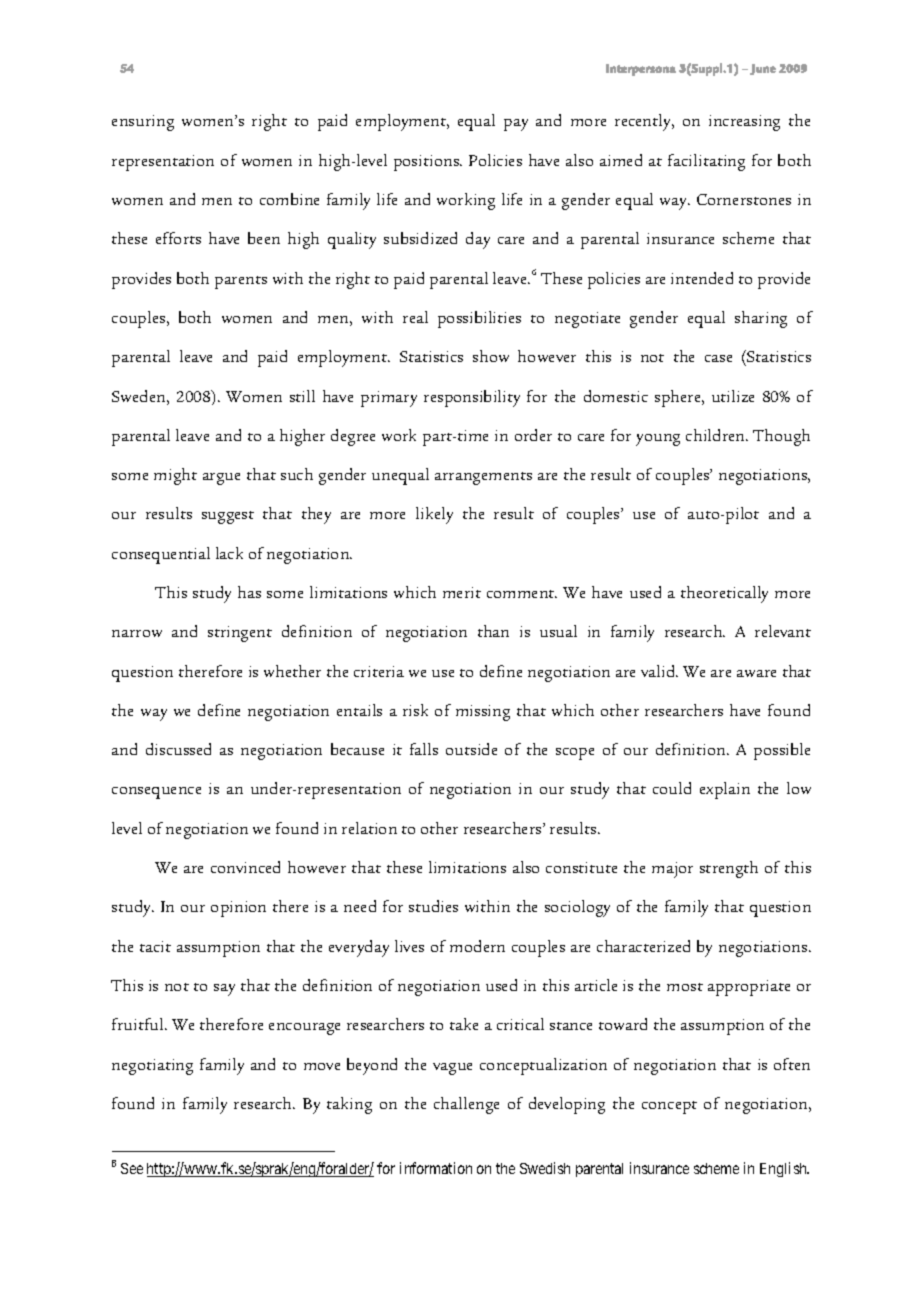 Image resolution: width=924 pixels, height=1308 pixels. What do you see at coordinates (516, 125) in the page?
I see `pay` at bounding box center [516, 125].
